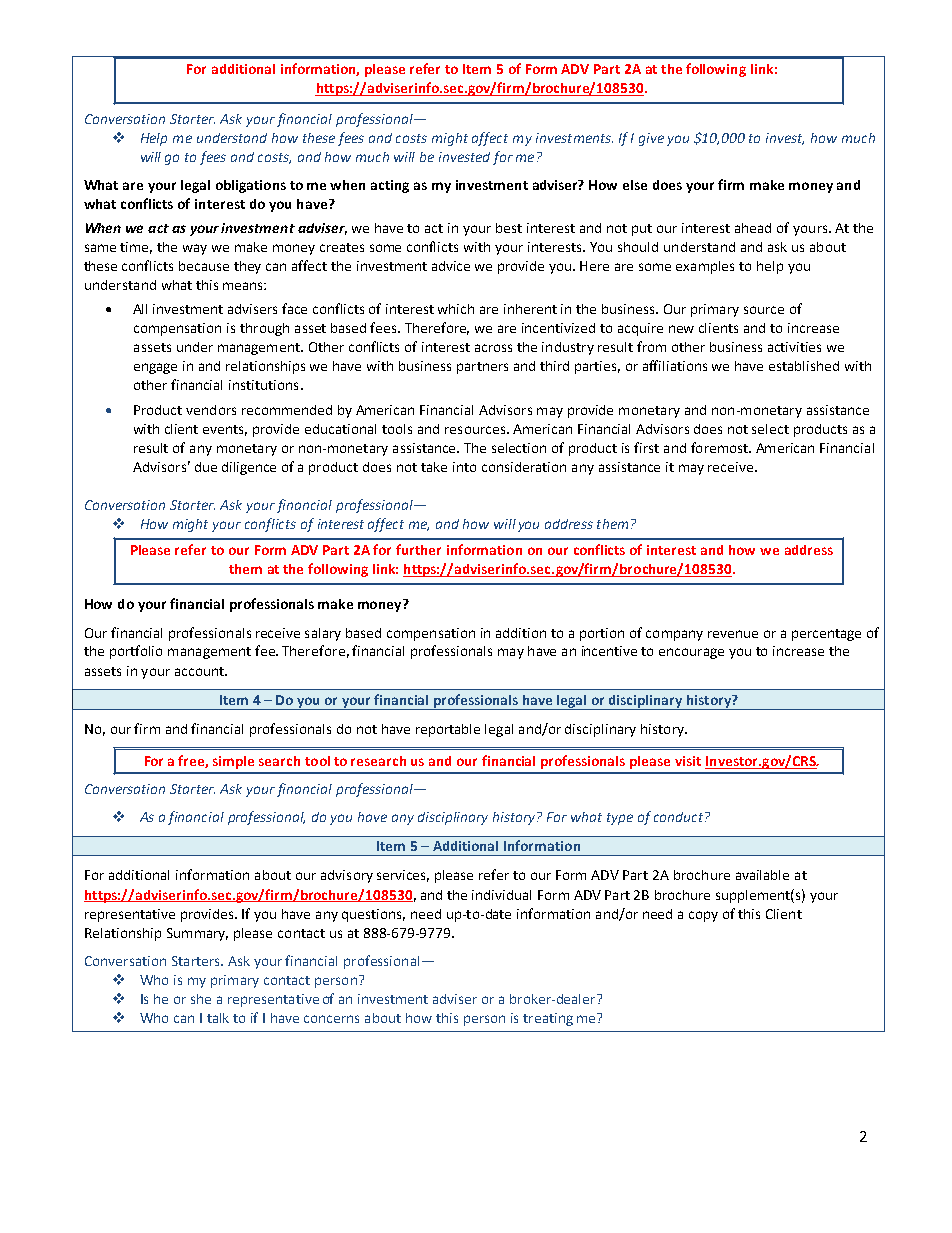 This image has width=952, height=1233. I want to click on further, so click(418, 549).
